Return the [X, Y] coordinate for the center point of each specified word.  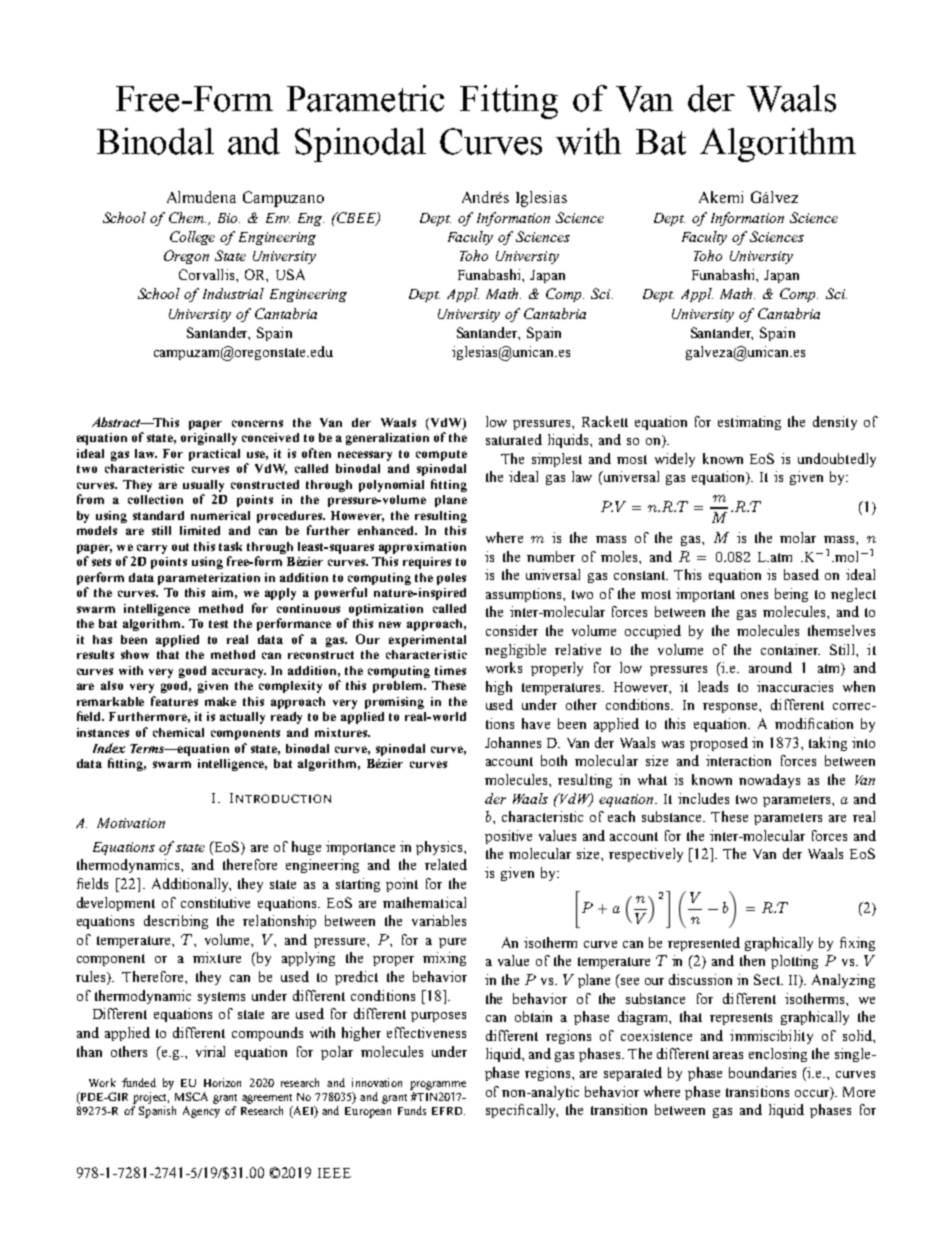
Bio [229, 218]
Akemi [721, 197]
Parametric [365, 98]
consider [512, 630]
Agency [201, 1112]
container [790, 649]
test [218, 624]
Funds [412, 1110]
